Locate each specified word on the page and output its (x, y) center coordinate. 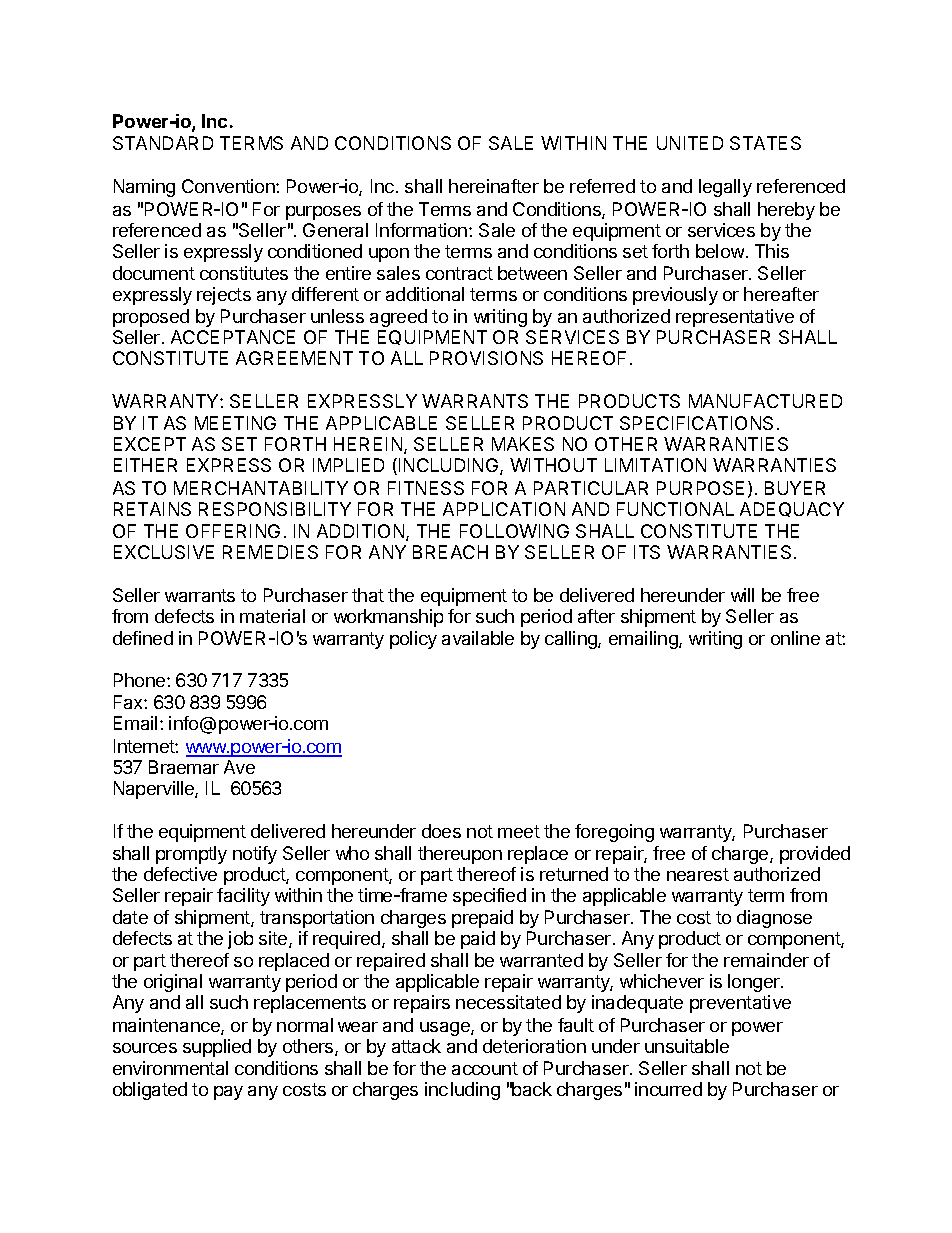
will (742, 595)
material (272, 616)
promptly (191, 855)
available (478, 638)
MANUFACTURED (765, 401)
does (441, 831)
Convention (229, 186)
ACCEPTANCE (233, 337)
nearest (698, 874)
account (485, 1068)
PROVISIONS (486, 358)
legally (725, 188)
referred (602, 186)
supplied (217, 1048)
